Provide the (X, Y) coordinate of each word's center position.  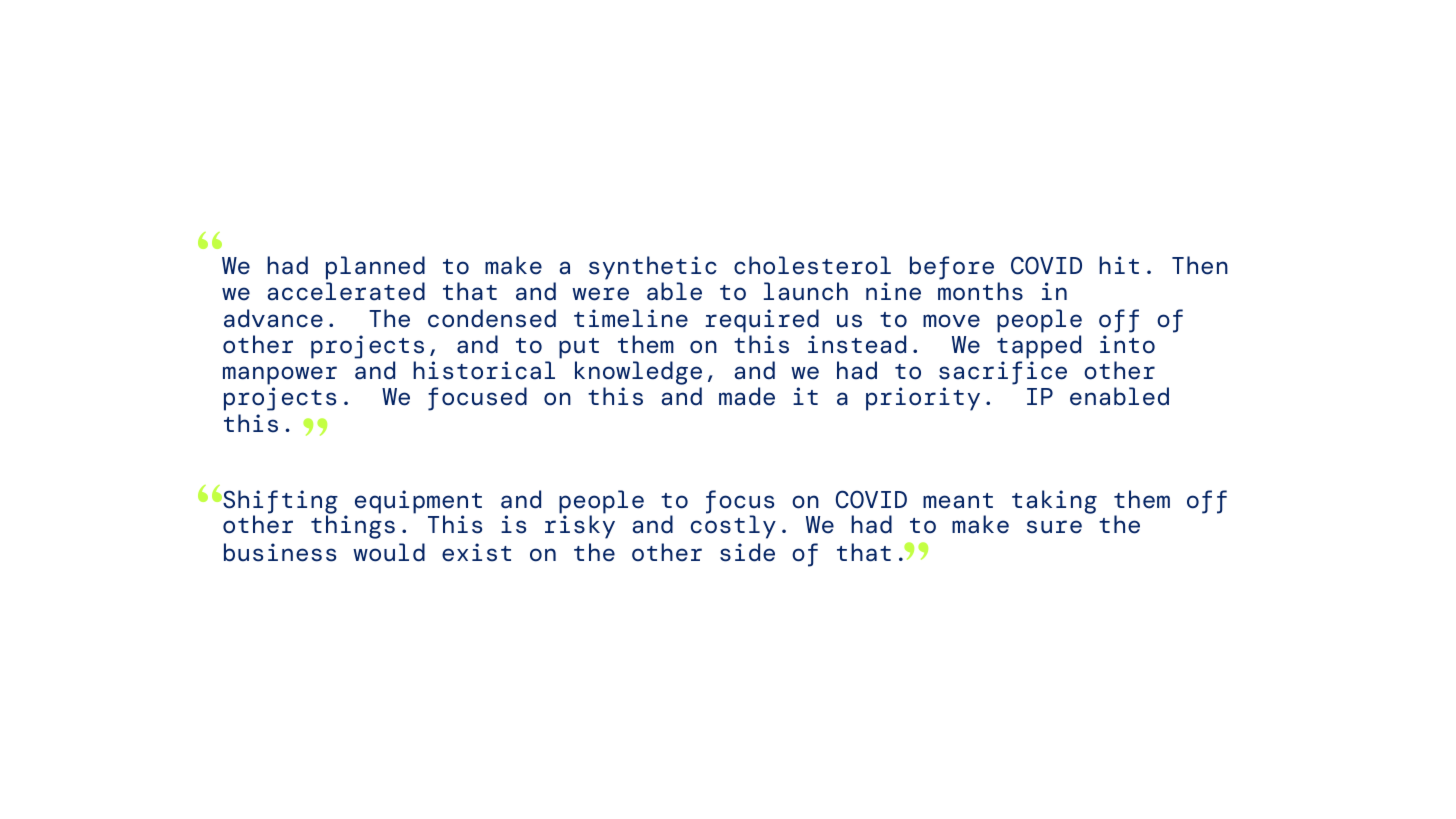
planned (375, 269)
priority (923, 399)
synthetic (653, 269)
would (389, 552)
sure (1054, 527)
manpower (280, 375)
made (747, 396)
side (747, 552)
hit (1119, 265)
